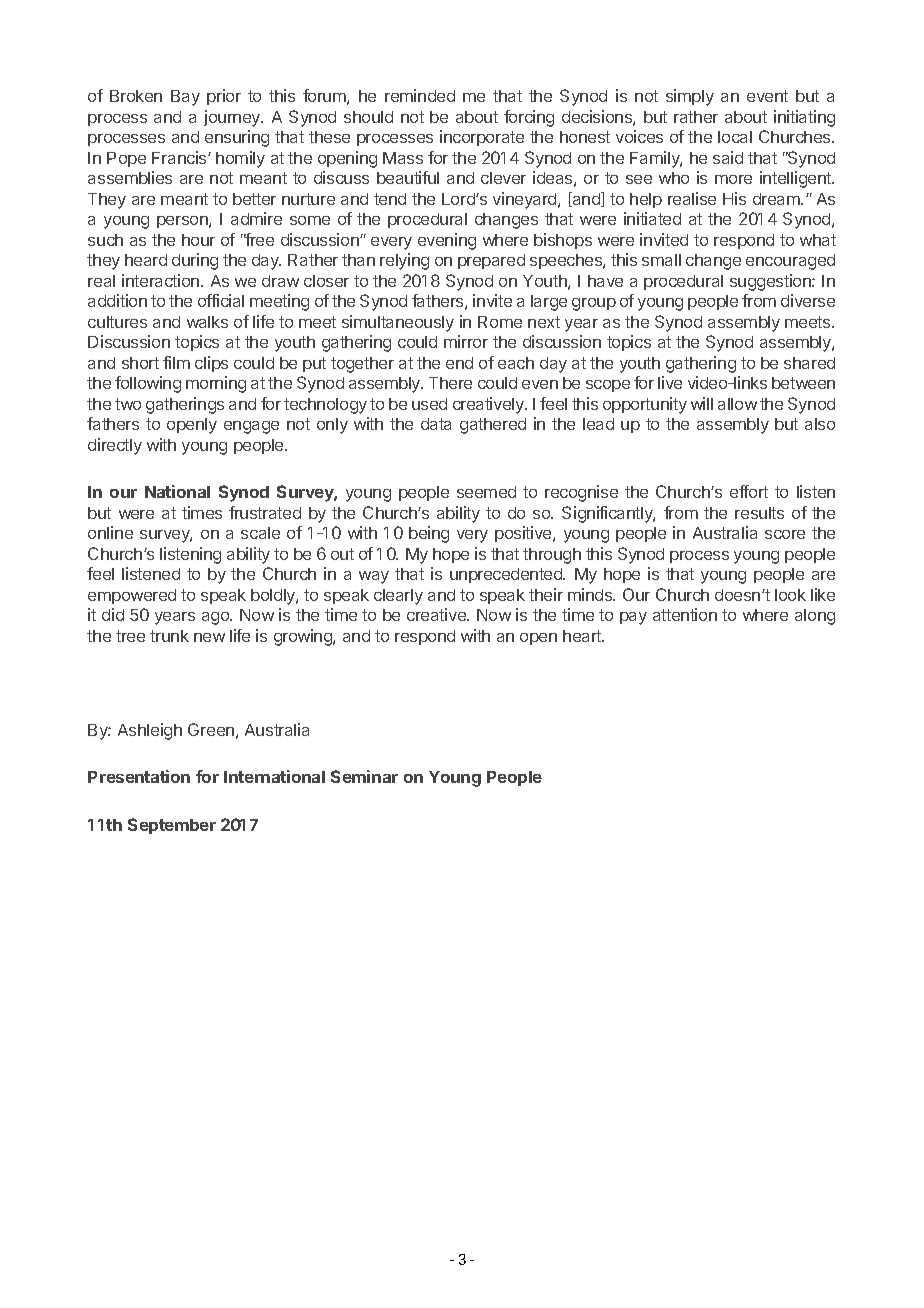 This document has width=924, height=1308. Describe the element at coordinates (115, 446) in the document. I see `directly` at that location.
